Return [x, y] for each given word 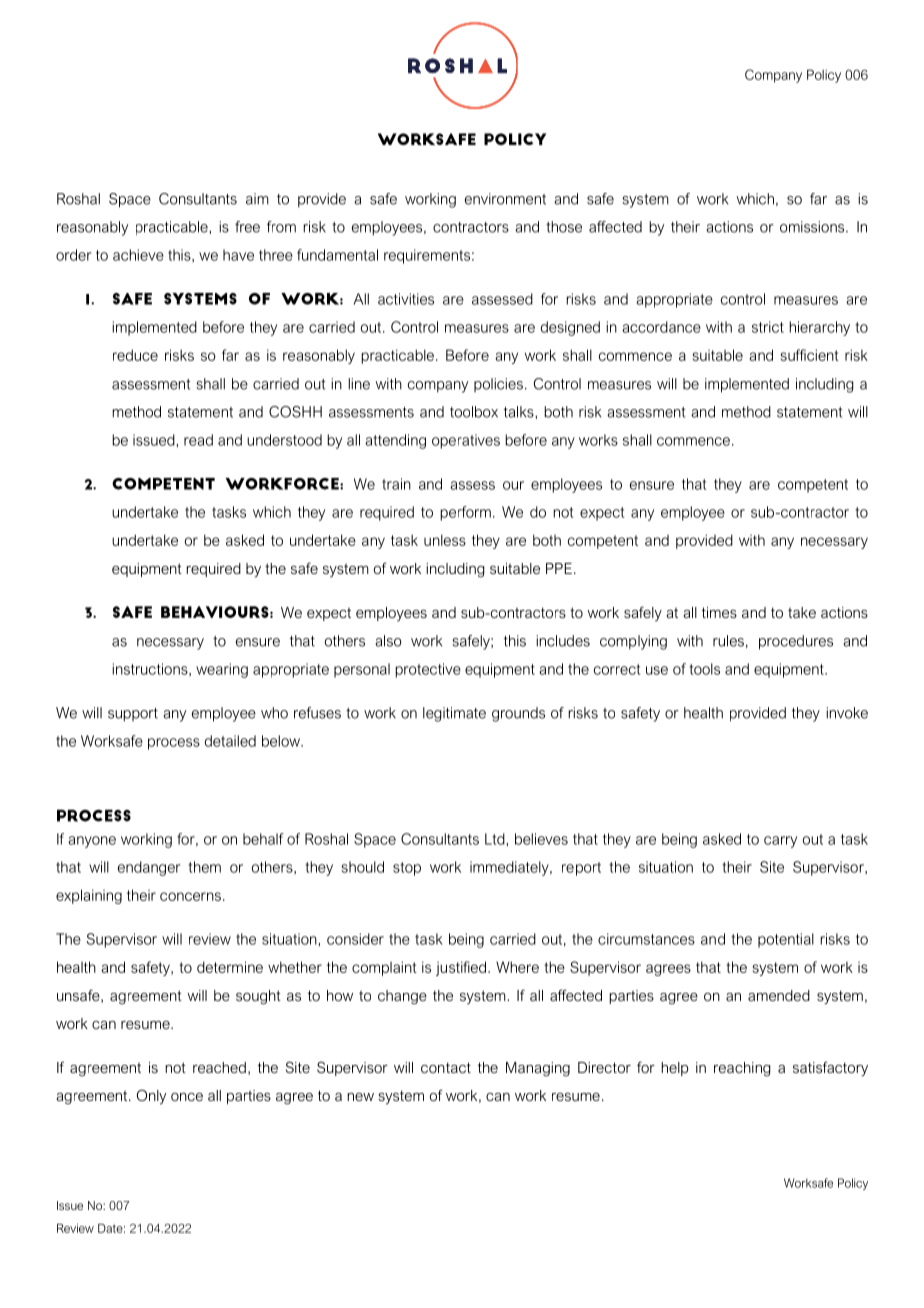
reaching [742, 1069]
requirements [427, 256]
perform [465, 513]
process [174, 744]
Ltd [496, 839]
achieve [138, 255]
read [198, 440]
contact [446, 1067]
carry [780, 842]
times [719, 612]
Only [151, 1097]
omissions [813, 227]
